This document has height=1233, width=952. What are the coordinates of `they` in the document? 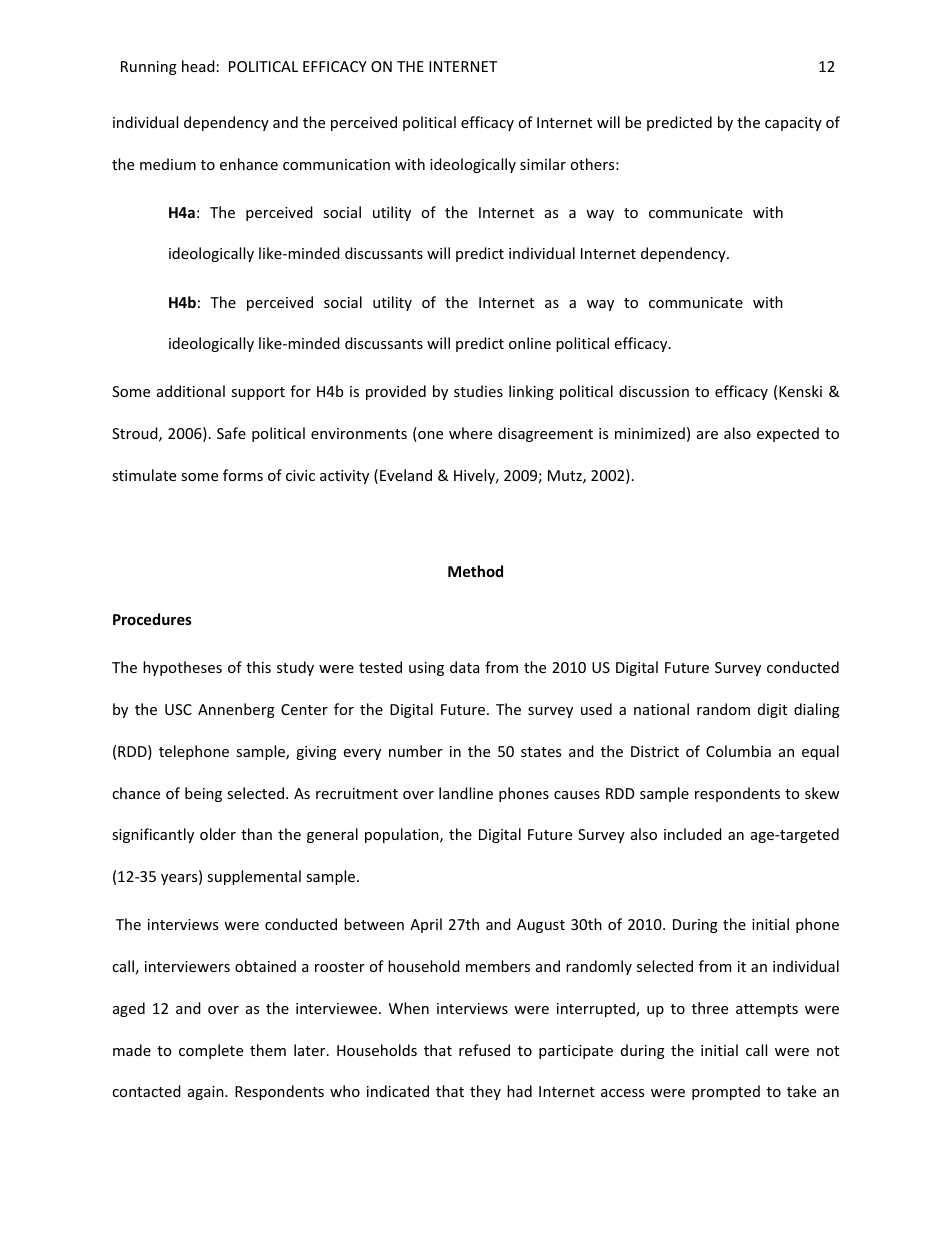 It's located at (485, 1092).
